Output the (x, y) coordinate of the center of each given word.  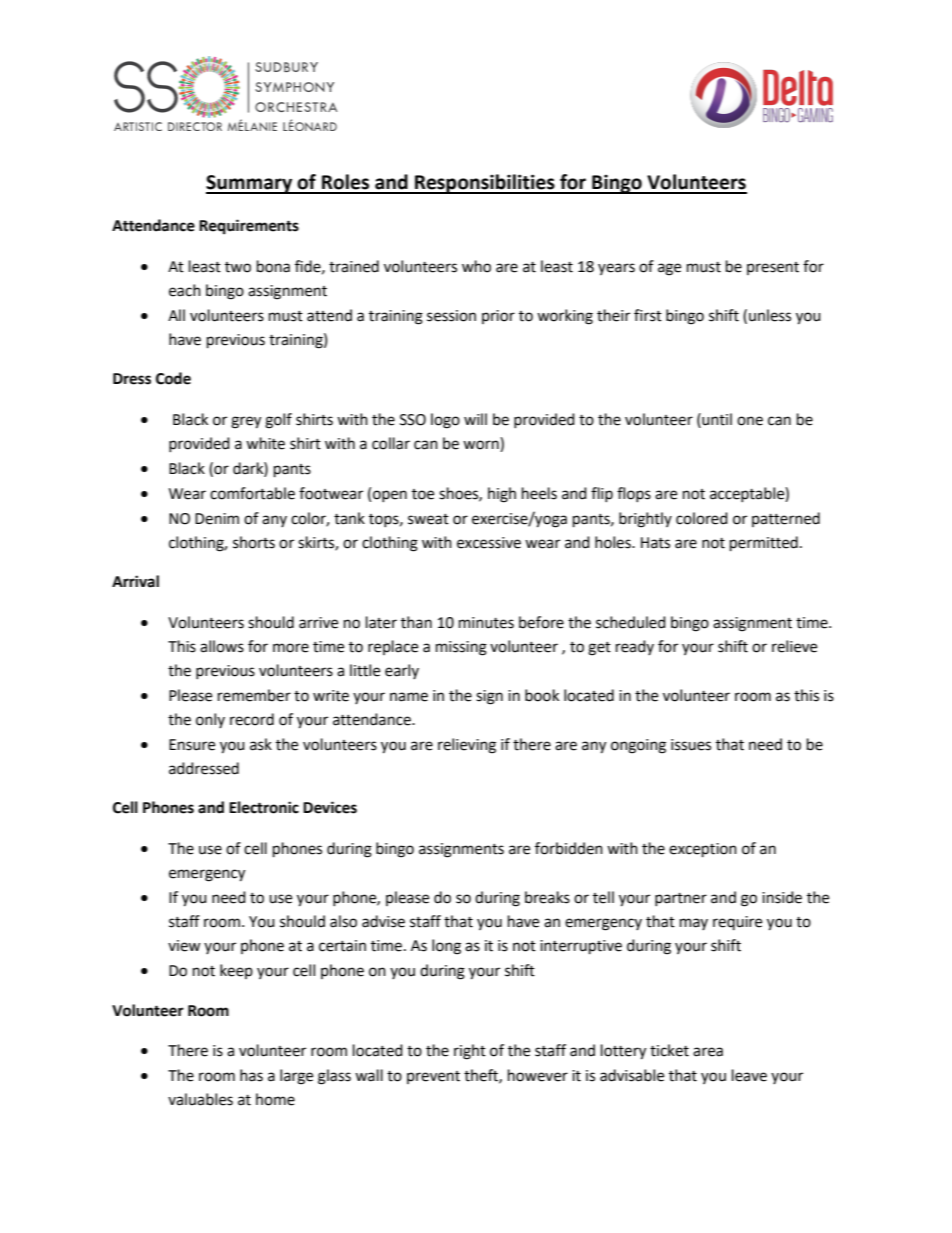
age (669, 269)
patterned (786, 519)
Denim (217, 519)
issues (691, 745)
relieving (467, 746)
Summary (250, 184)
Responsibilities (485, 184)
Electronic (264, 807)
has (251, 1075)
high (502, 495)
